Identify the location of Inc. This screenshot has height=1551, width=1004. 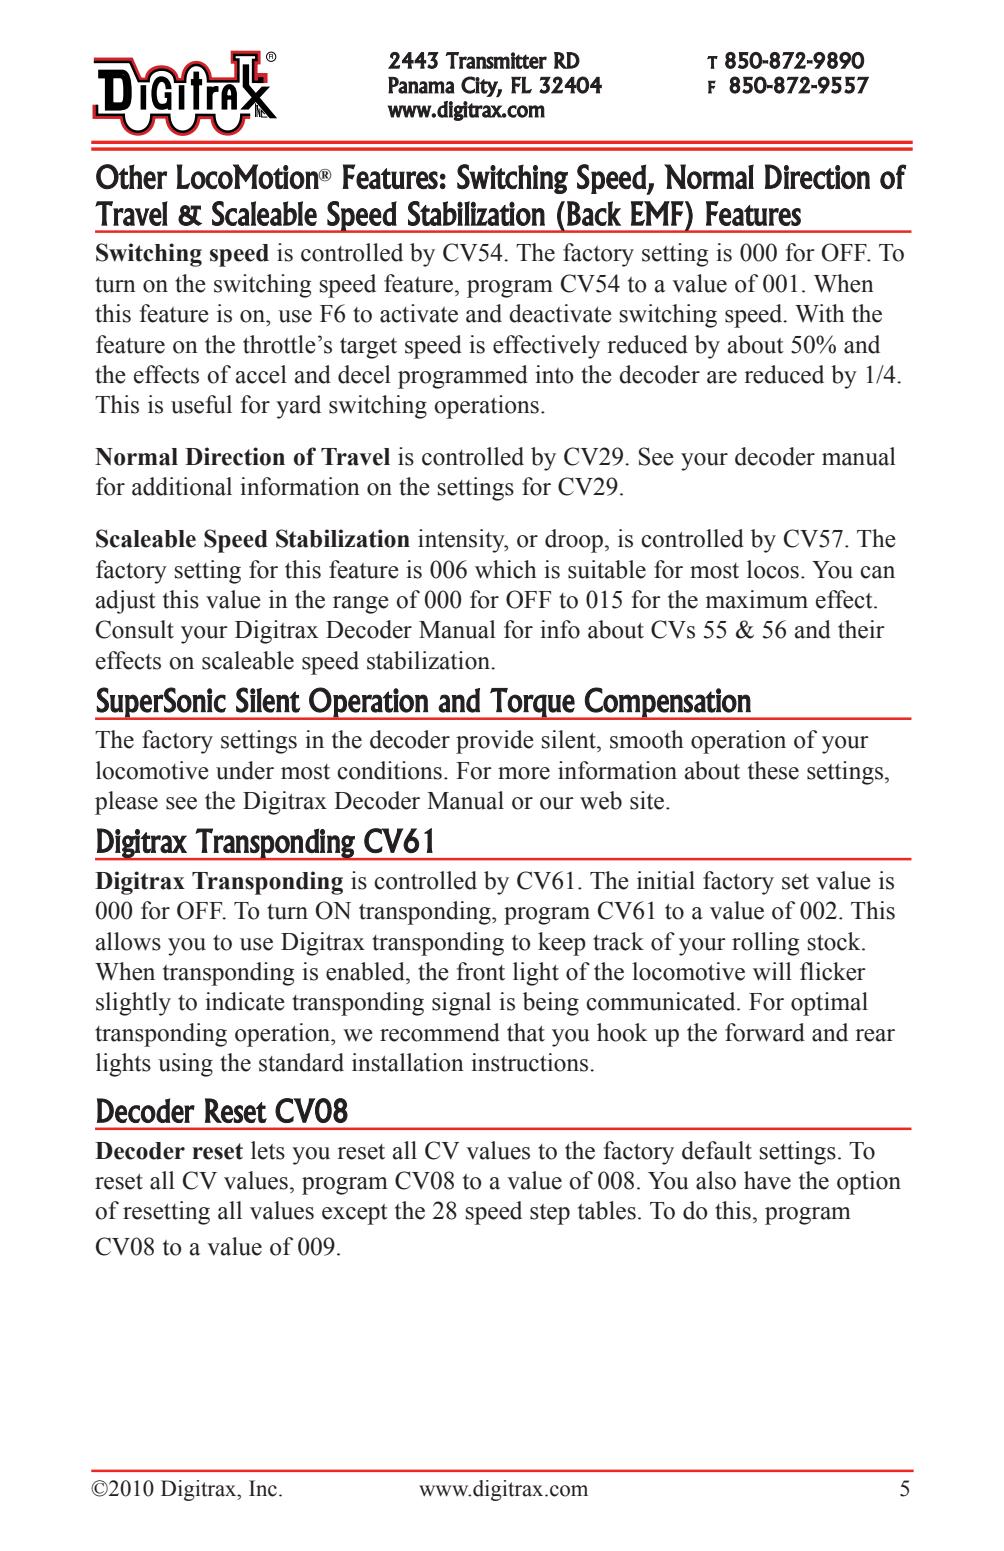
(263, 1488).
